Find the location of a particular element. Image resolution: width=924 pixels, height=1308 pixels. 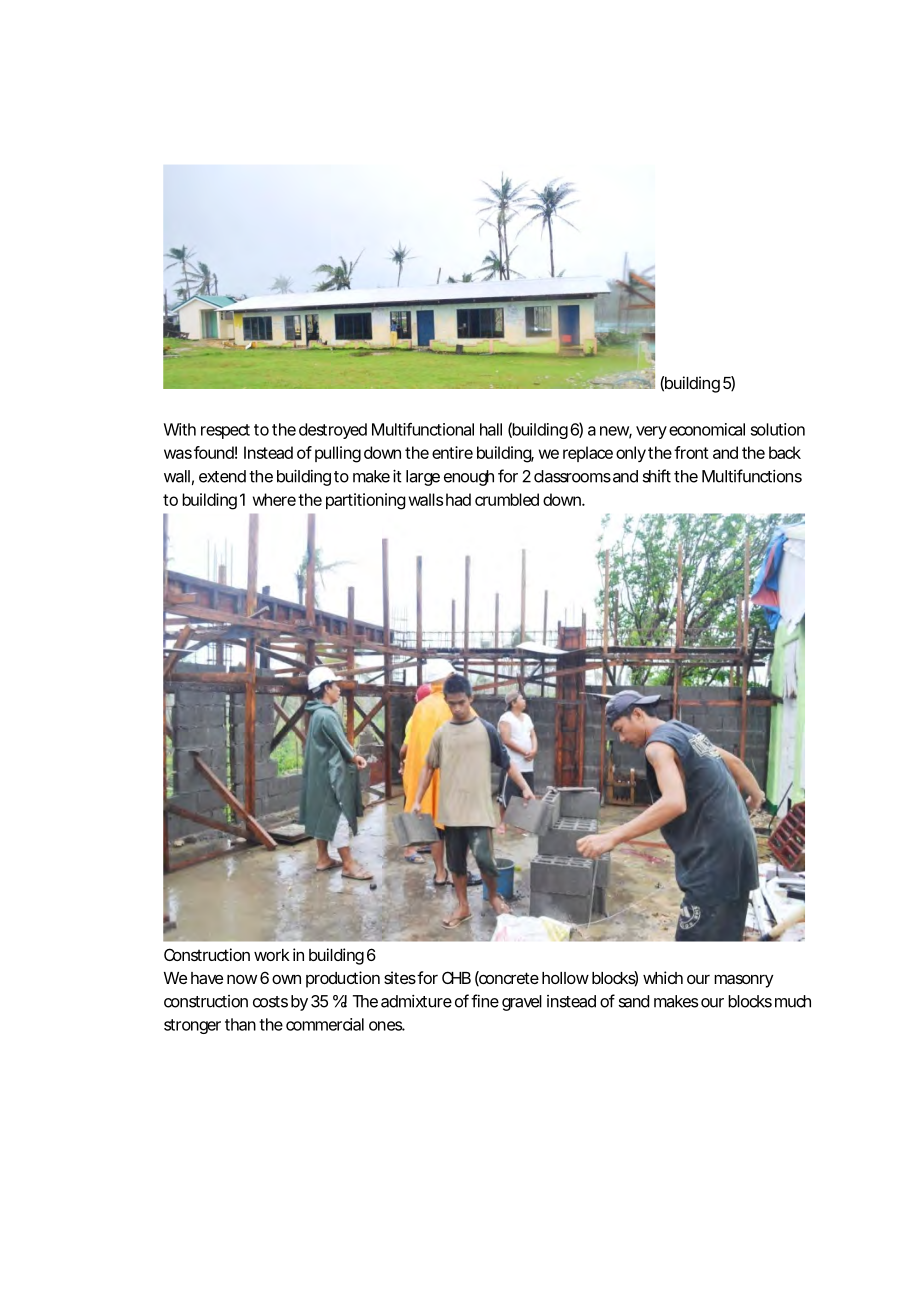

crumbled is located at coordinates (507, 499).
